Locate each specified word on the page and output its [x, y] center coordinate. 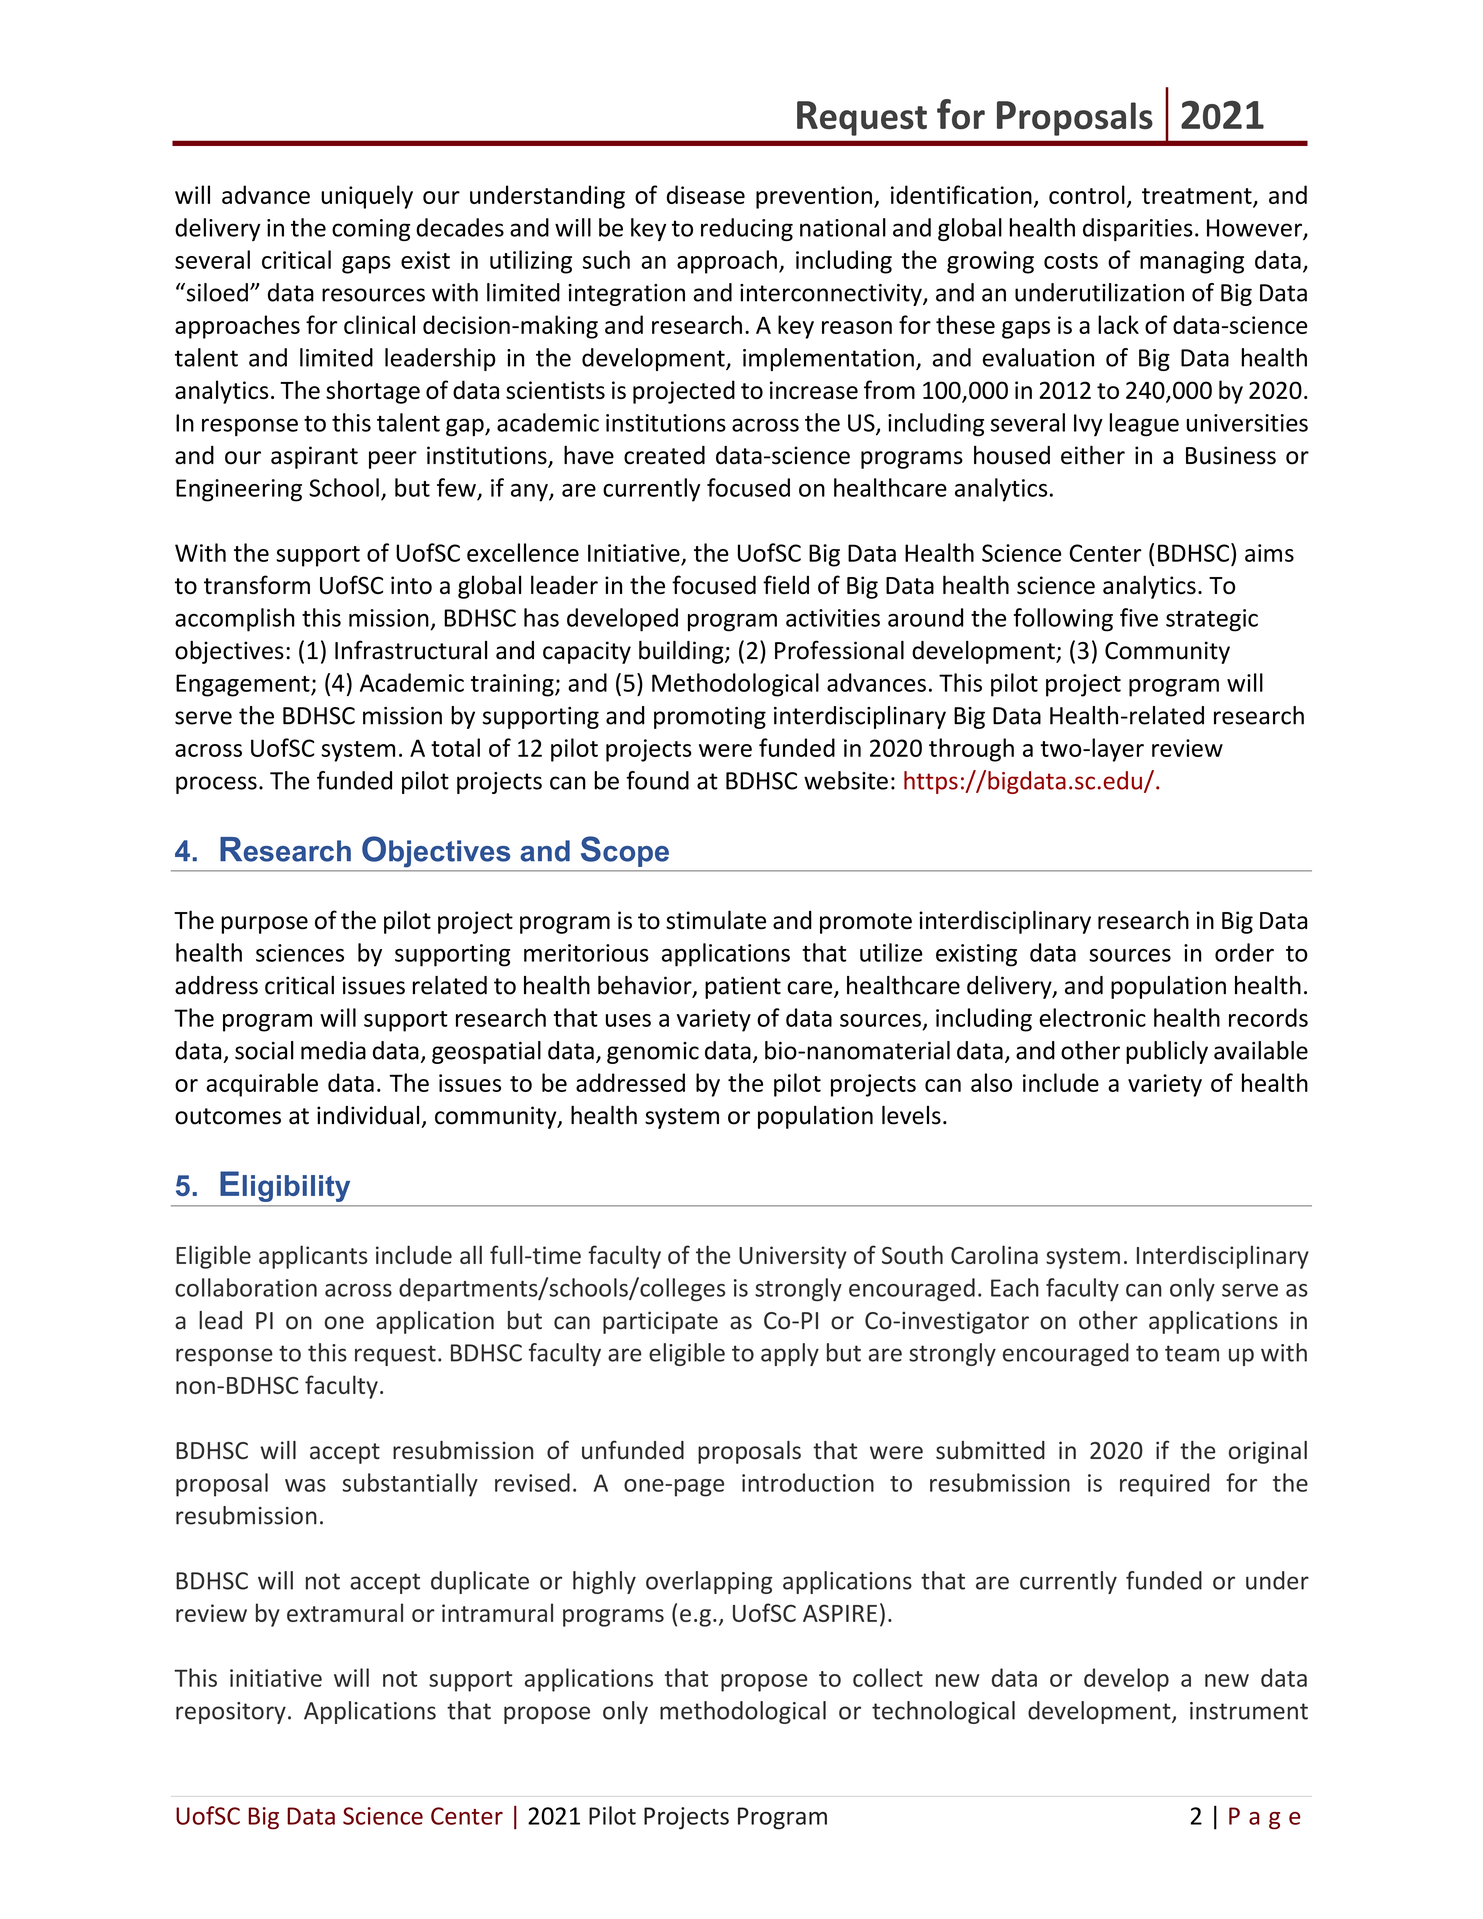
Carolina [994, 1254]
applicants [313, 1257]
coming [371, 230]
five [1139, 617]
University [793, 1257]
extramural [345, 1612]
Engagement [244, 685]
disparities [1138, 229]
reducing [747, 229]
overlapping [709, 1582]
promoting [710, 717]
